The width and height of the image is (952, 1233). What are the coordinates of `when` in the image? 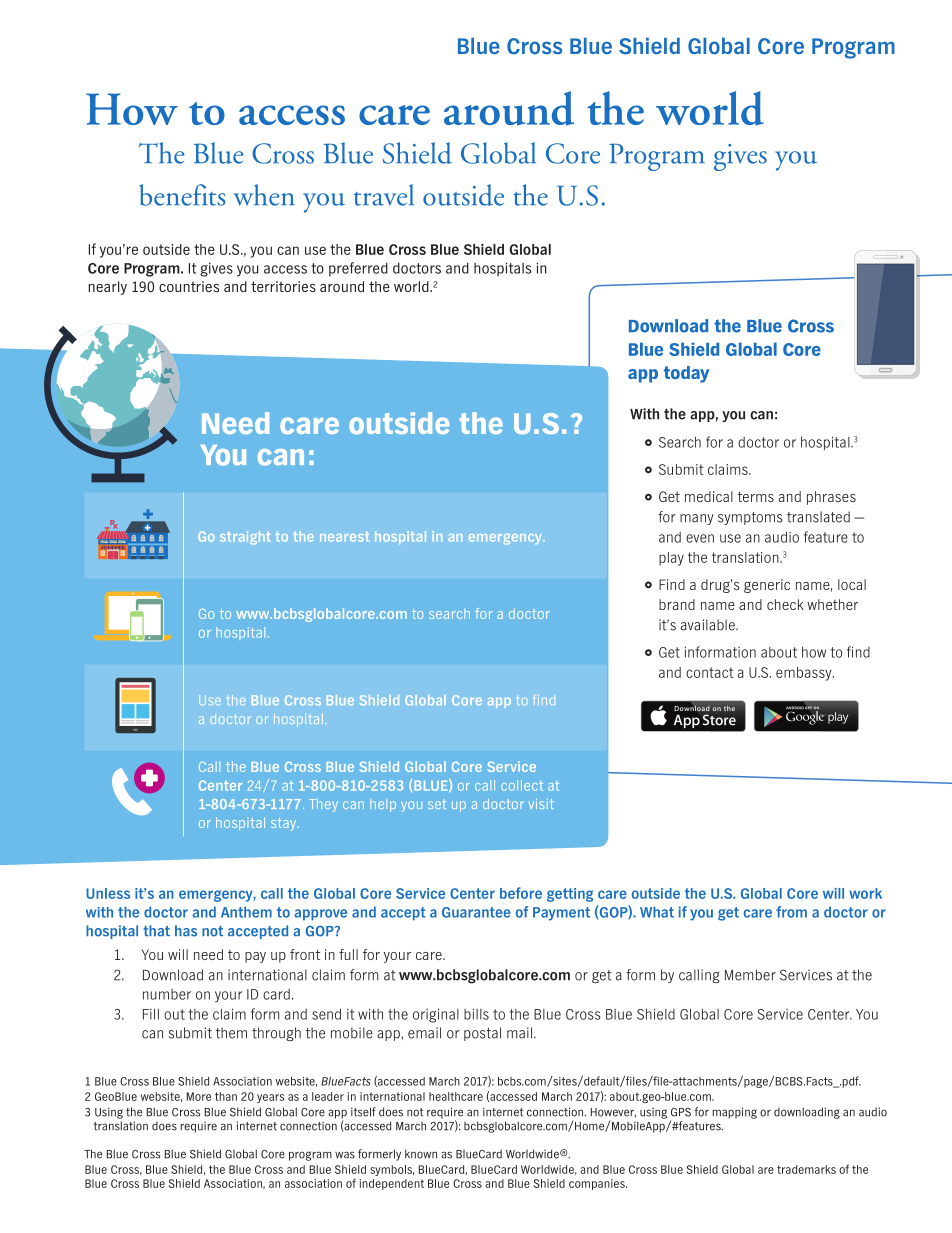 It's located at (264, 195).
